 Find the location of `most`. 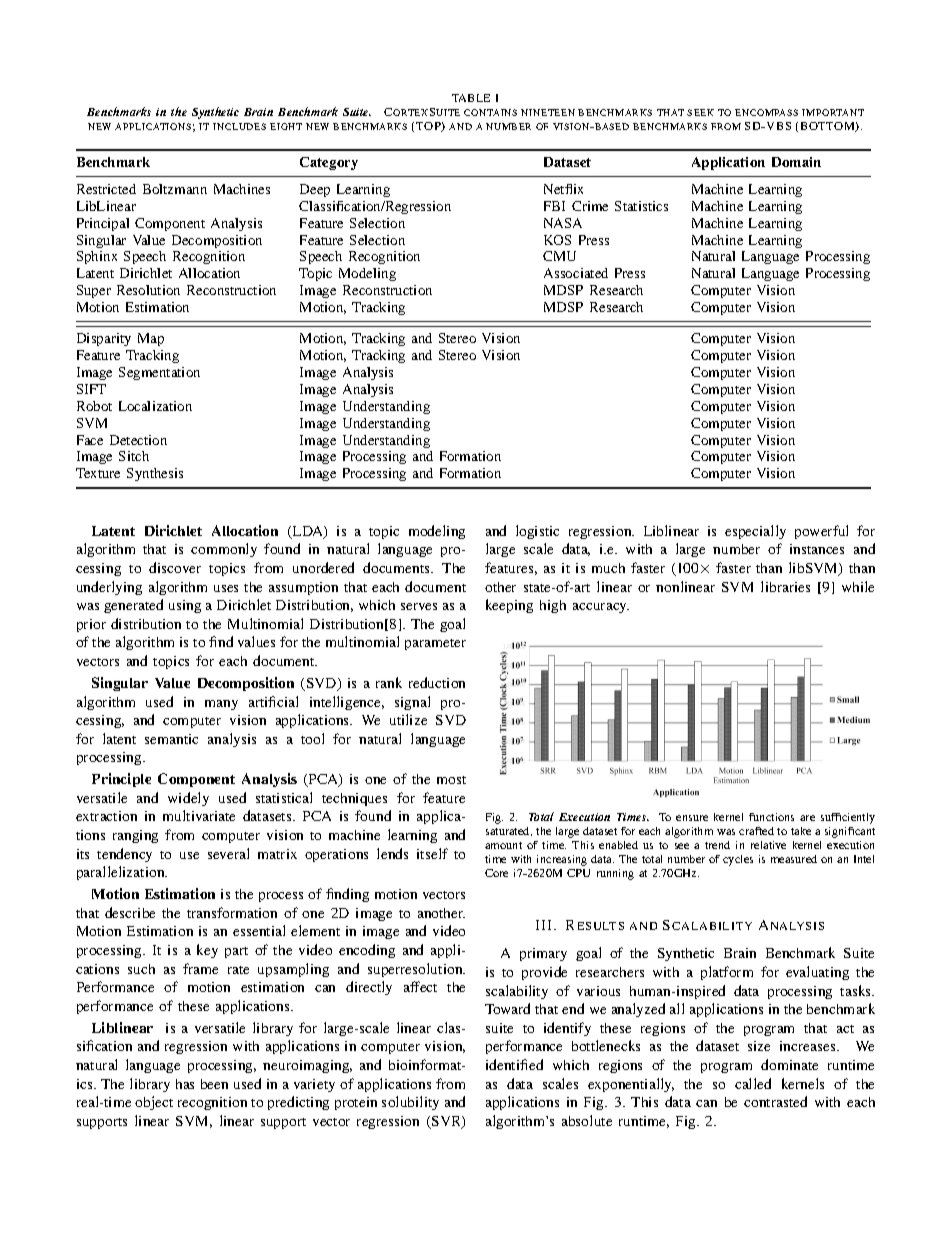

most is located at coordinates (451, 780).
